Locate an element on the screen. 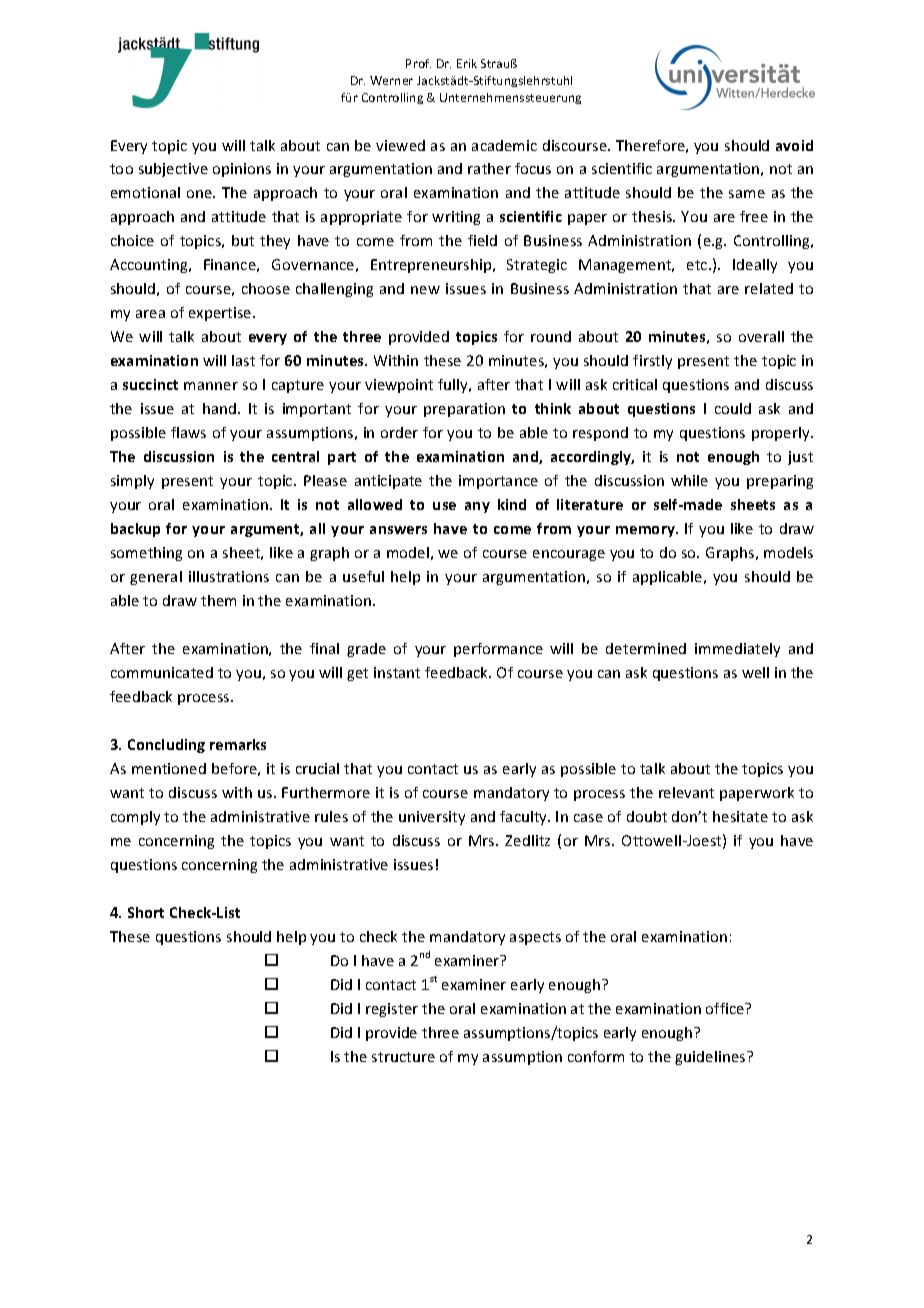 This screenshot has width=924, height=1308. mentioned is located at coordinates (169, 768).
